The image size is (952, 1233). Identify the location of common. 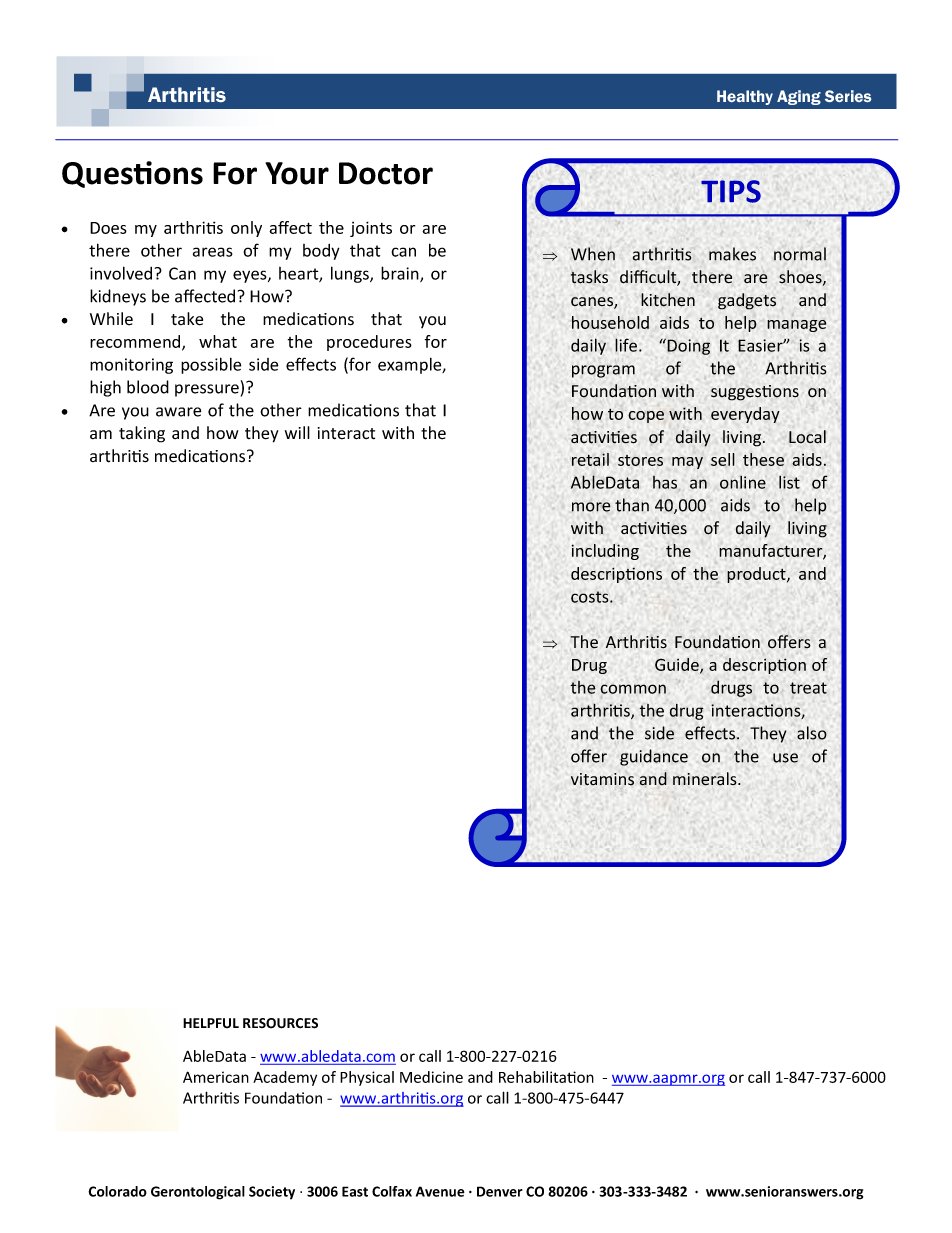
(633, 689).
